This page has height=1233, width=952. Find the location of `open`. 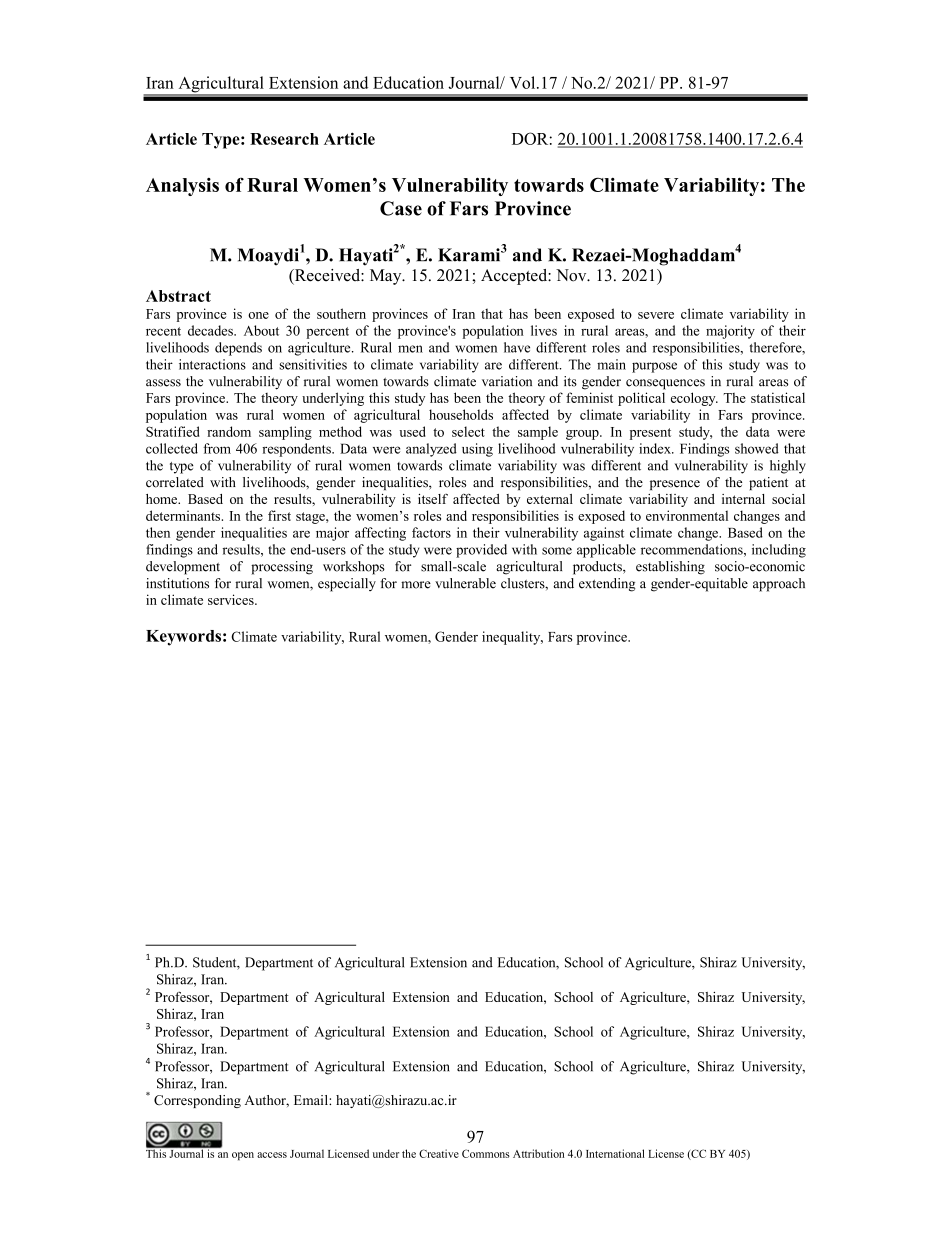

open is located at coordinates (243, 1156).
